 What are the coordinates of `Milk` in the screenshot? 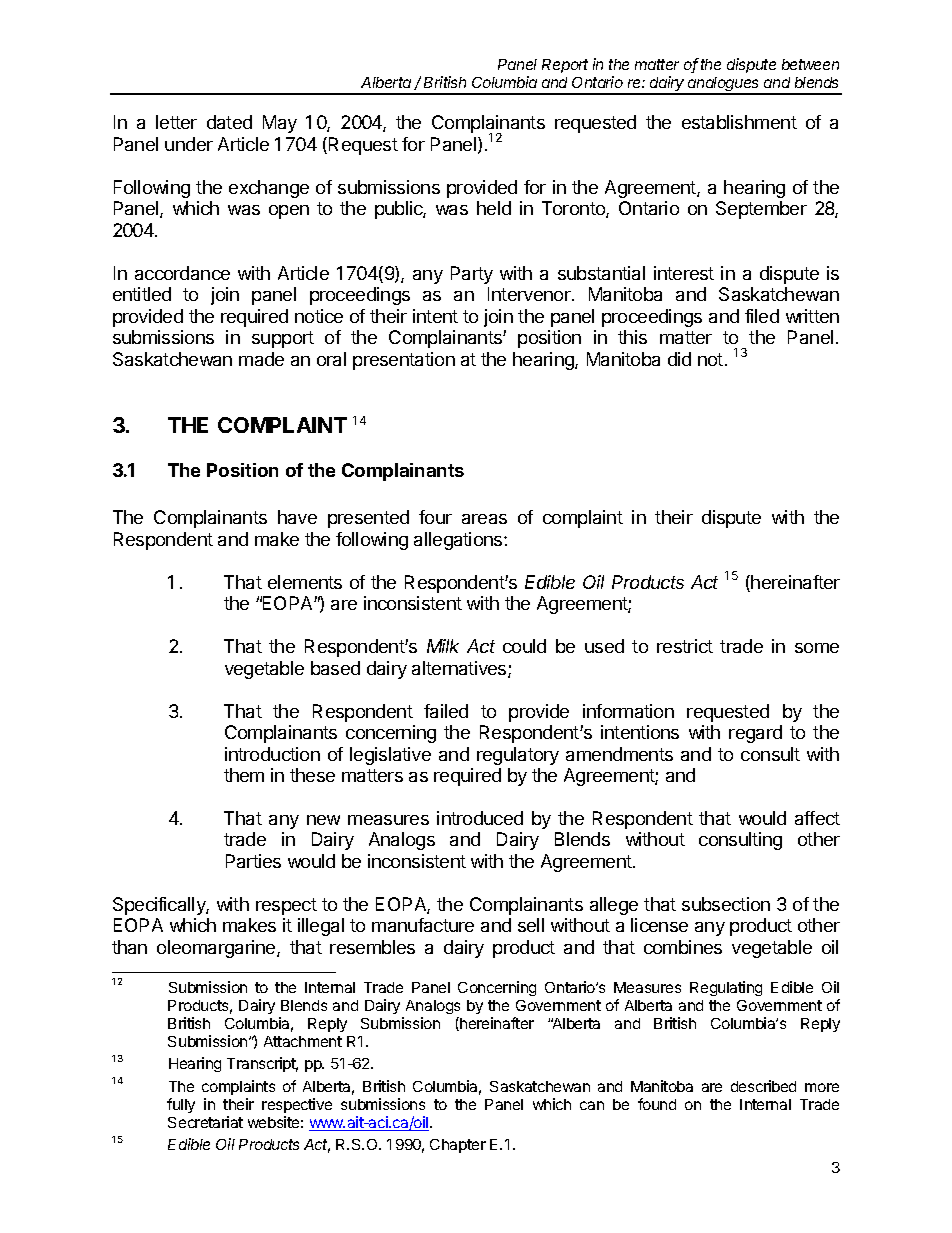 It's located at (443, 646).
